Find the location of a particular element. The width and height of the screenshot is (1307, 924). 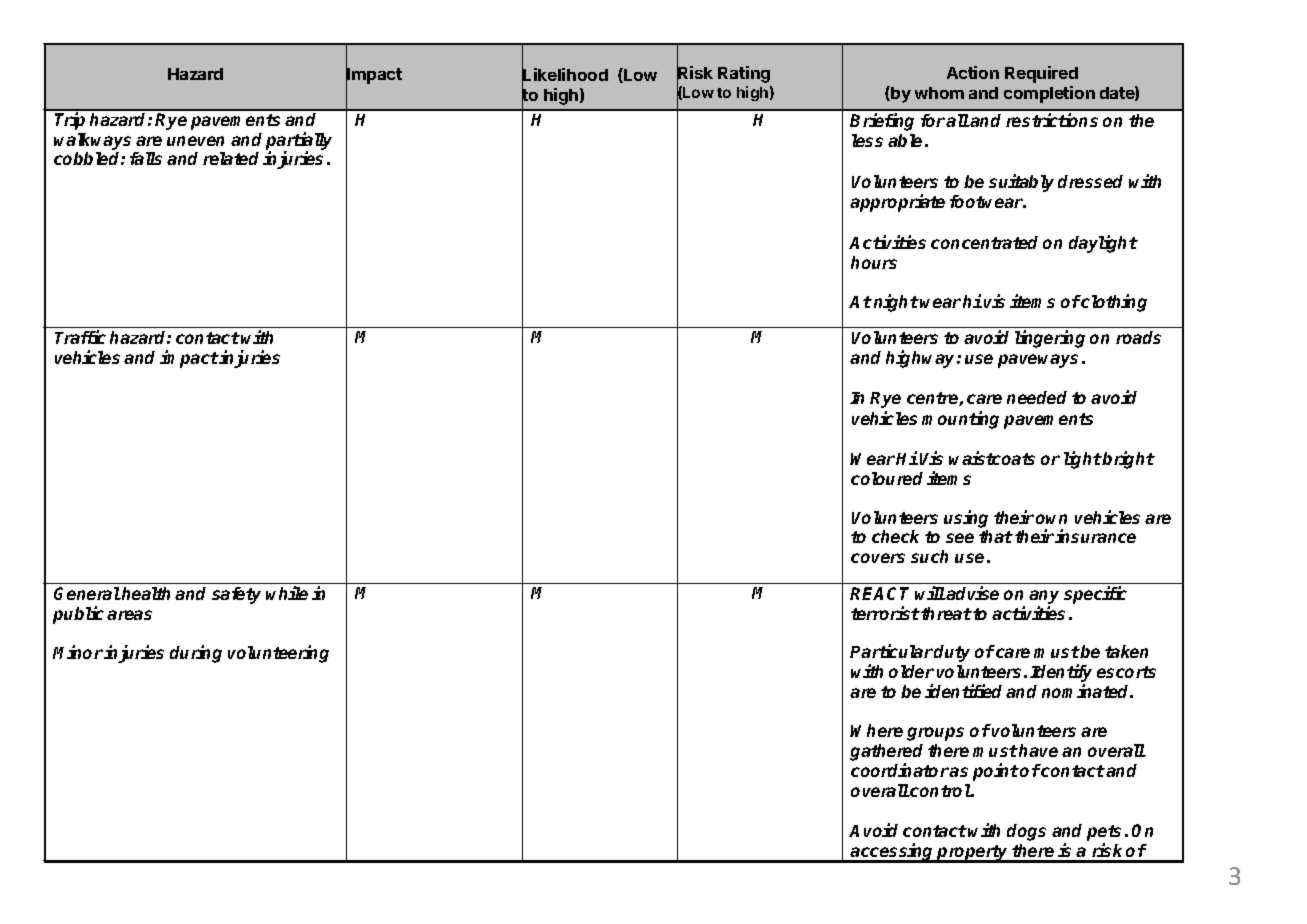

safety is located at coordinates (236, 595).
